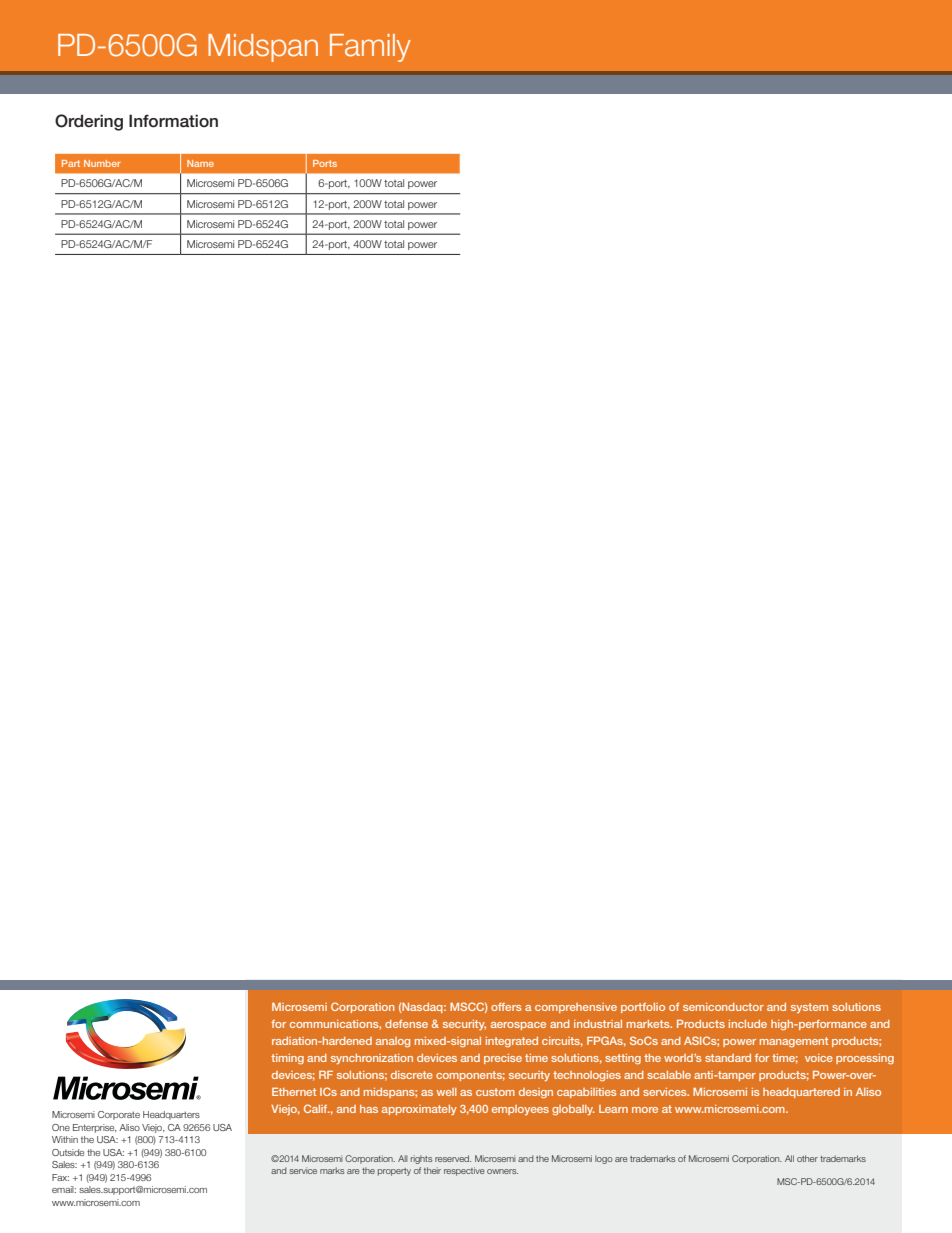  What do you see at coordinates (173, 121) in the image?
I see `Information` at bounding box center [173, 121].
